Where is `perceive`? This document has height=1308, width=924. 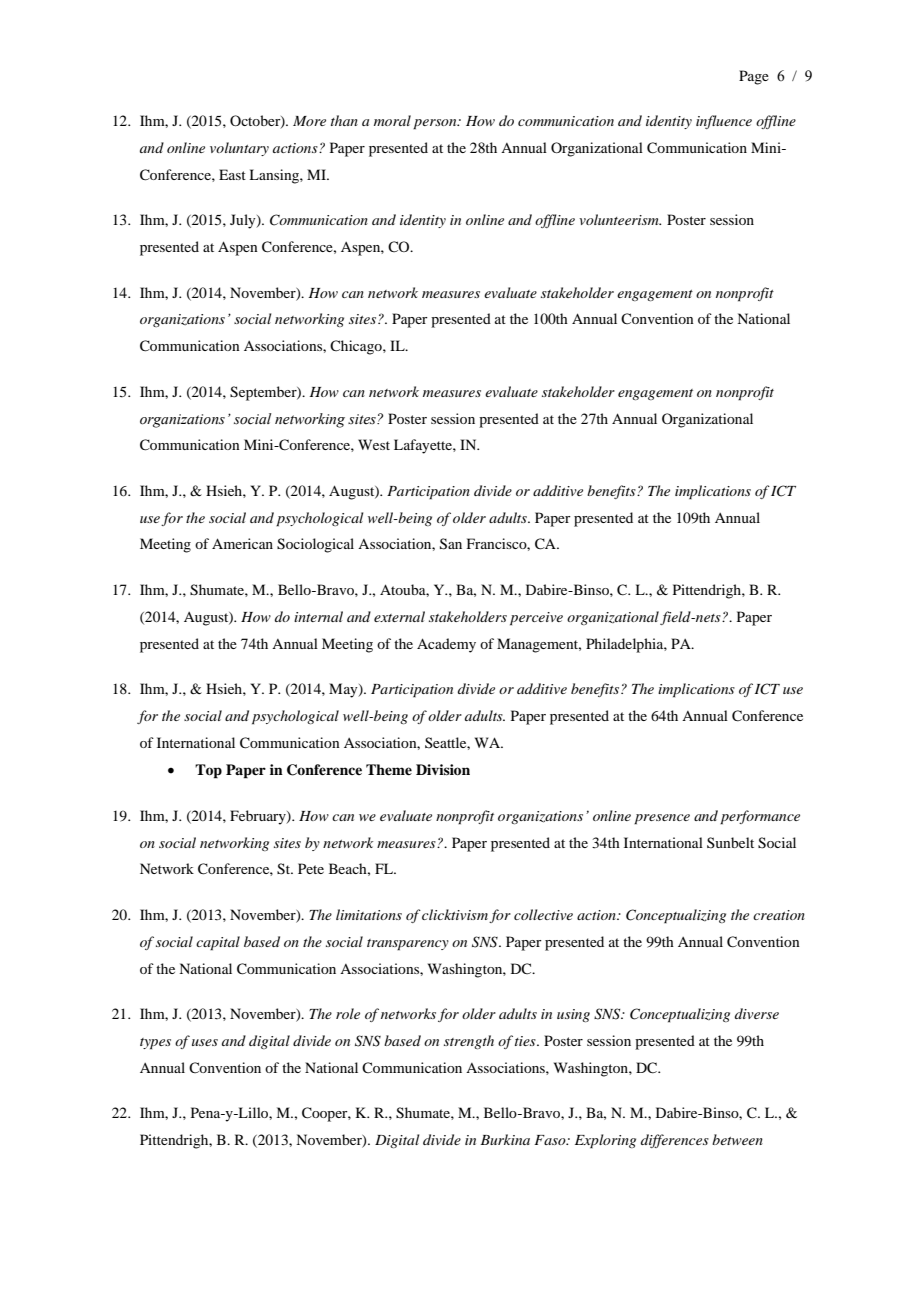
perceive is located at coordinates (536, 619).
